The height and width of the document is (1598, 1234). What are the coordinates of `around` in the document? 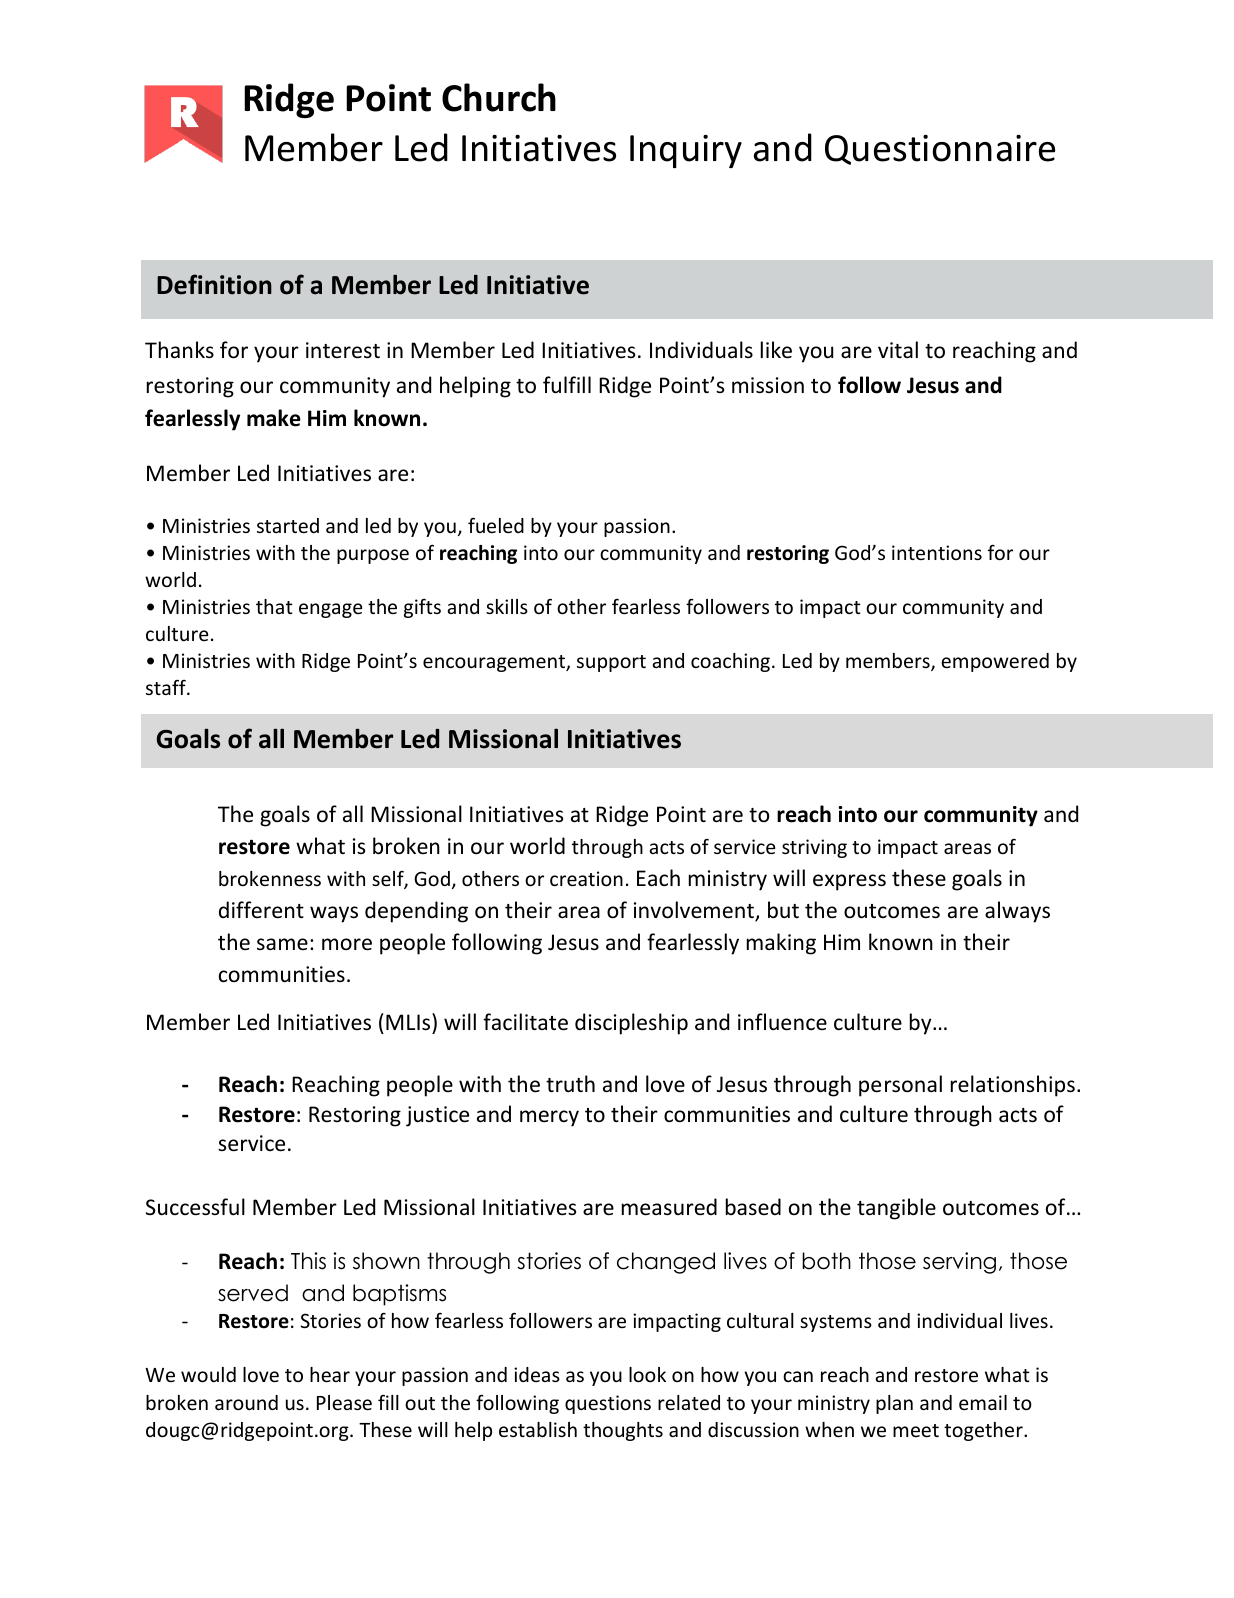 It's located at (246, 1402).
